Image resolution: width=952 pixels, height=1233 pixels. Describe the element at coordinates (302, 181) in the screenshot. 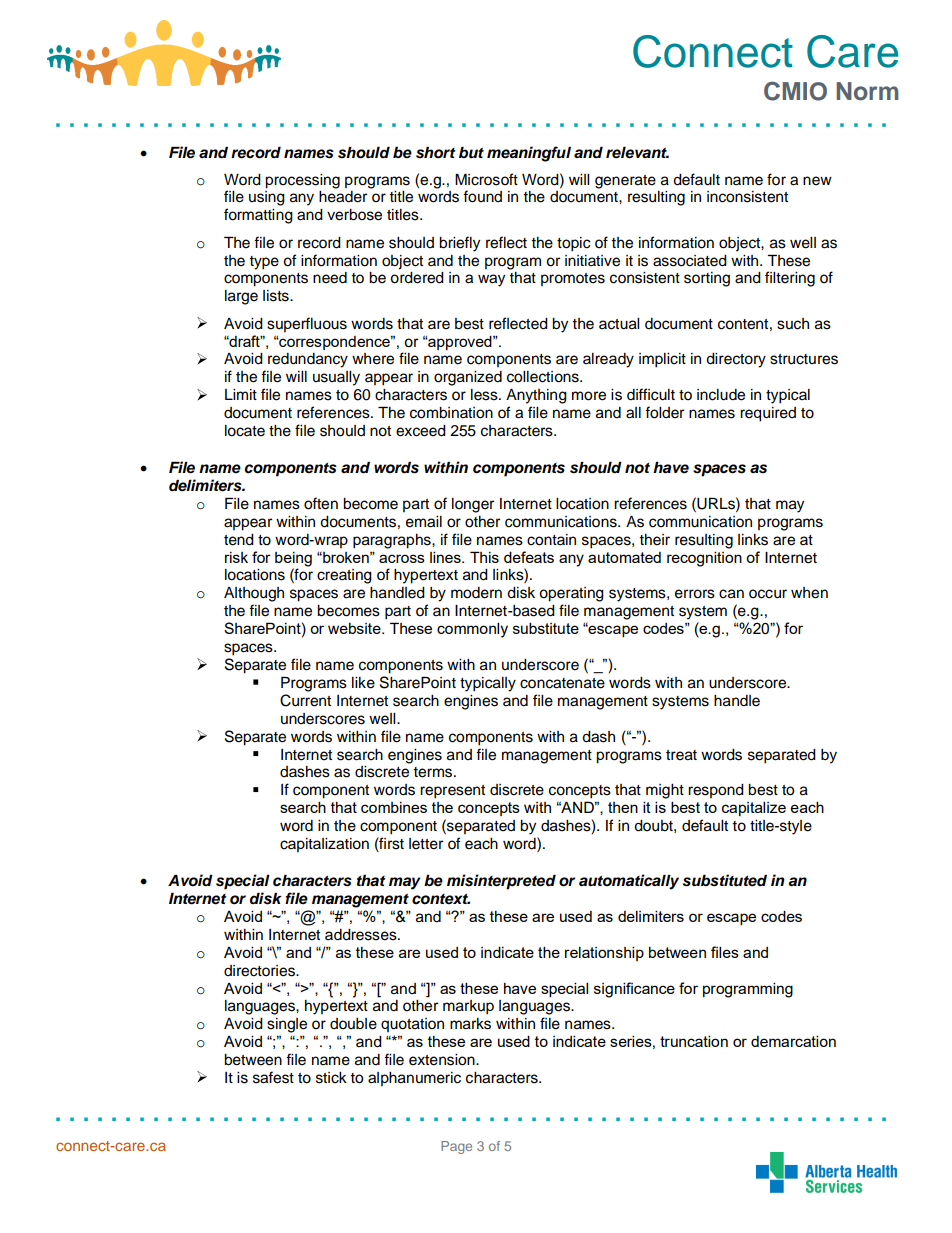

I see `processing` at that location.
